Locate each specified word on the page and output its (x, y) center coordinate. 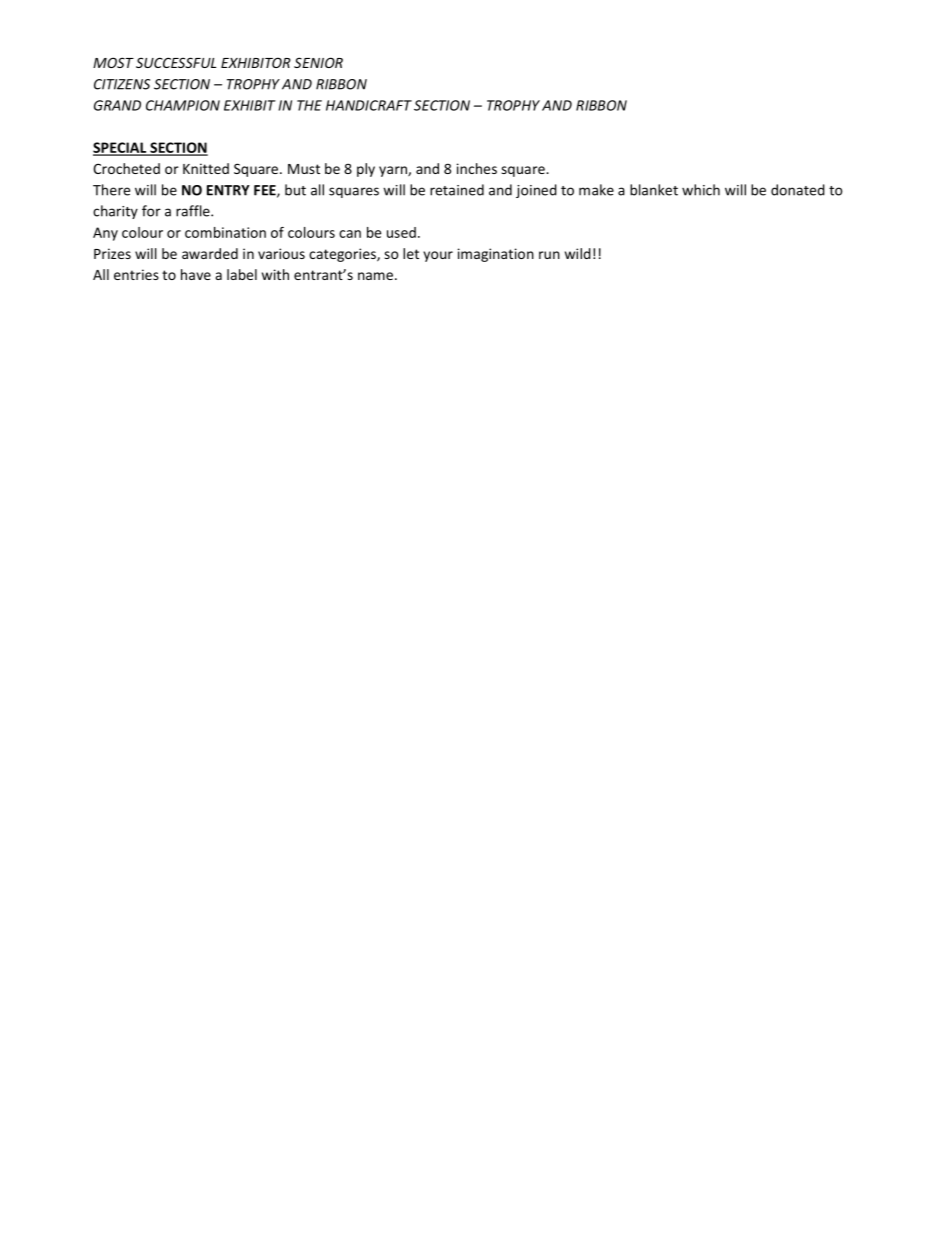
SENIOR (318, 62)
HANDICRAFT (369, 105)
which (701, 190)
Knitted (206, 168)
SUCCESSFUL (176, 62)
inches (477, 168)
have (196, 274)
